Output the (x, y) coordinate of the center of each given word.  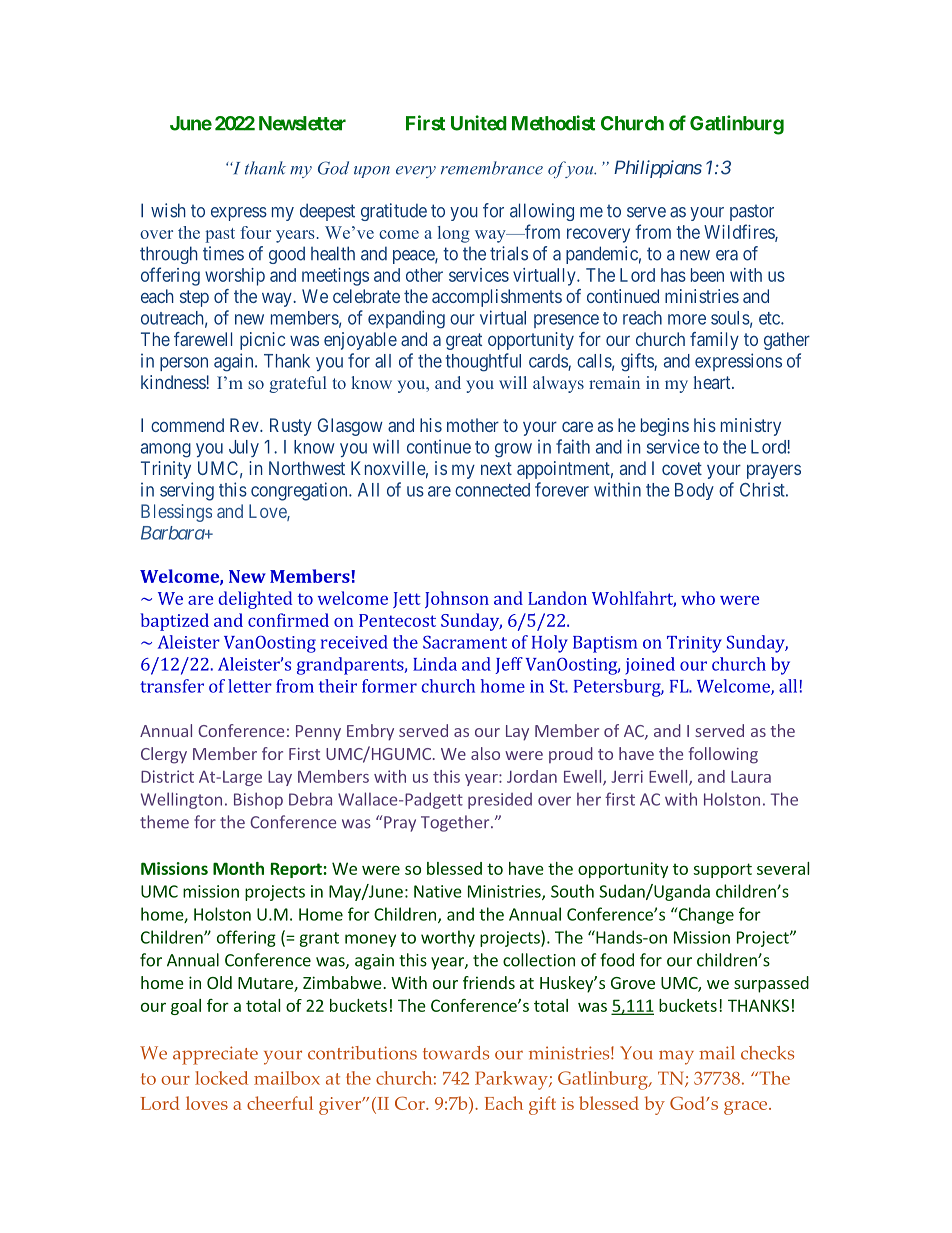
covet (682, 468)
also (485, 753)
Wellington (181, 800)
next (496, 468)
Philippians (658, 169)
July (244, 448)
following (723, 755)
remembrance (492, 168)
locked (221, 1078)
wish (168, 210)
